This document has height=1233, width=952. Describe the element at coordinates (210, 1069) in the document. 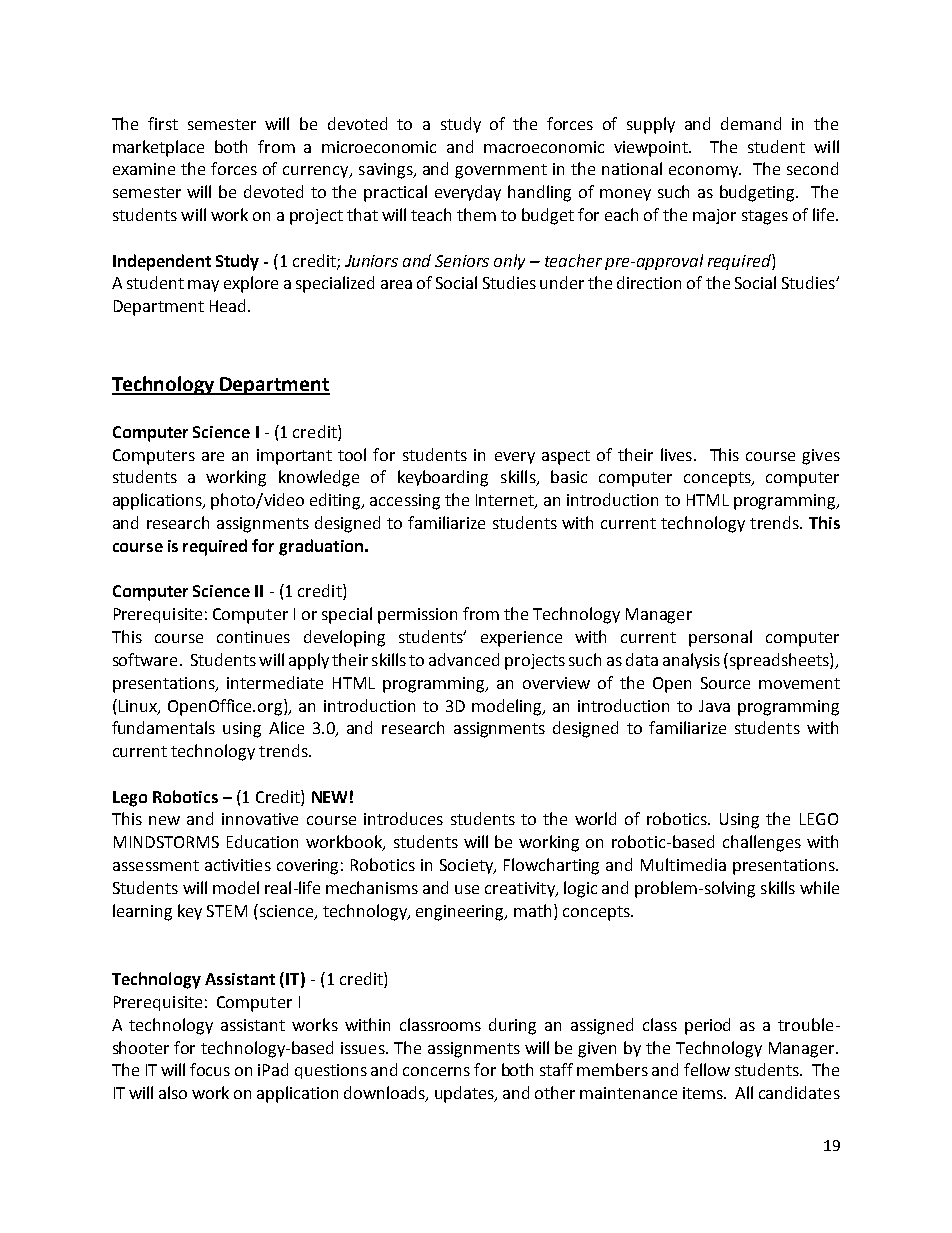

I see `focus` at that location.
